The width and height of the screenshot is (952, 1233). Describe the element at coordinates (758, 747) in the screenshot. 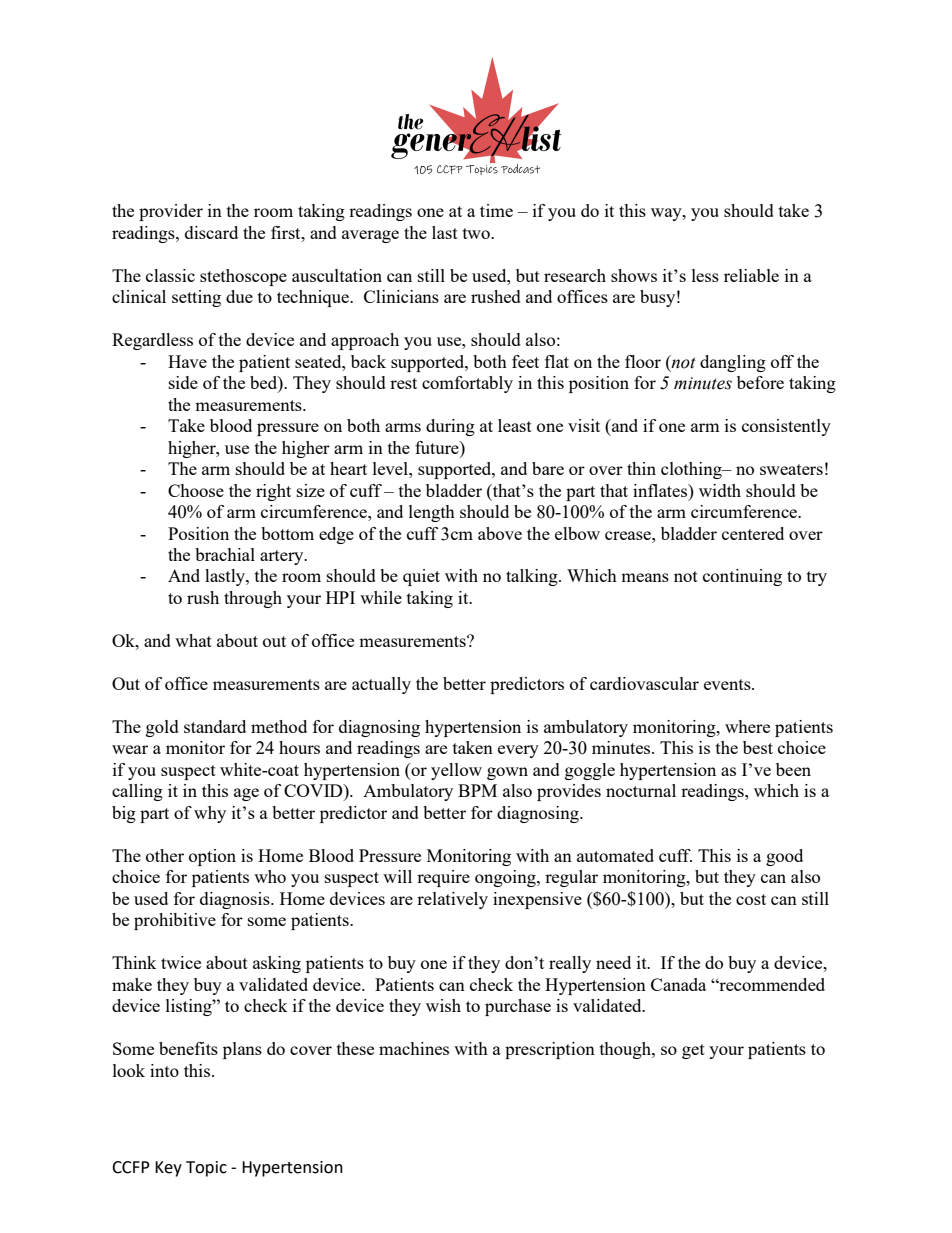

I see `best` at that location.
